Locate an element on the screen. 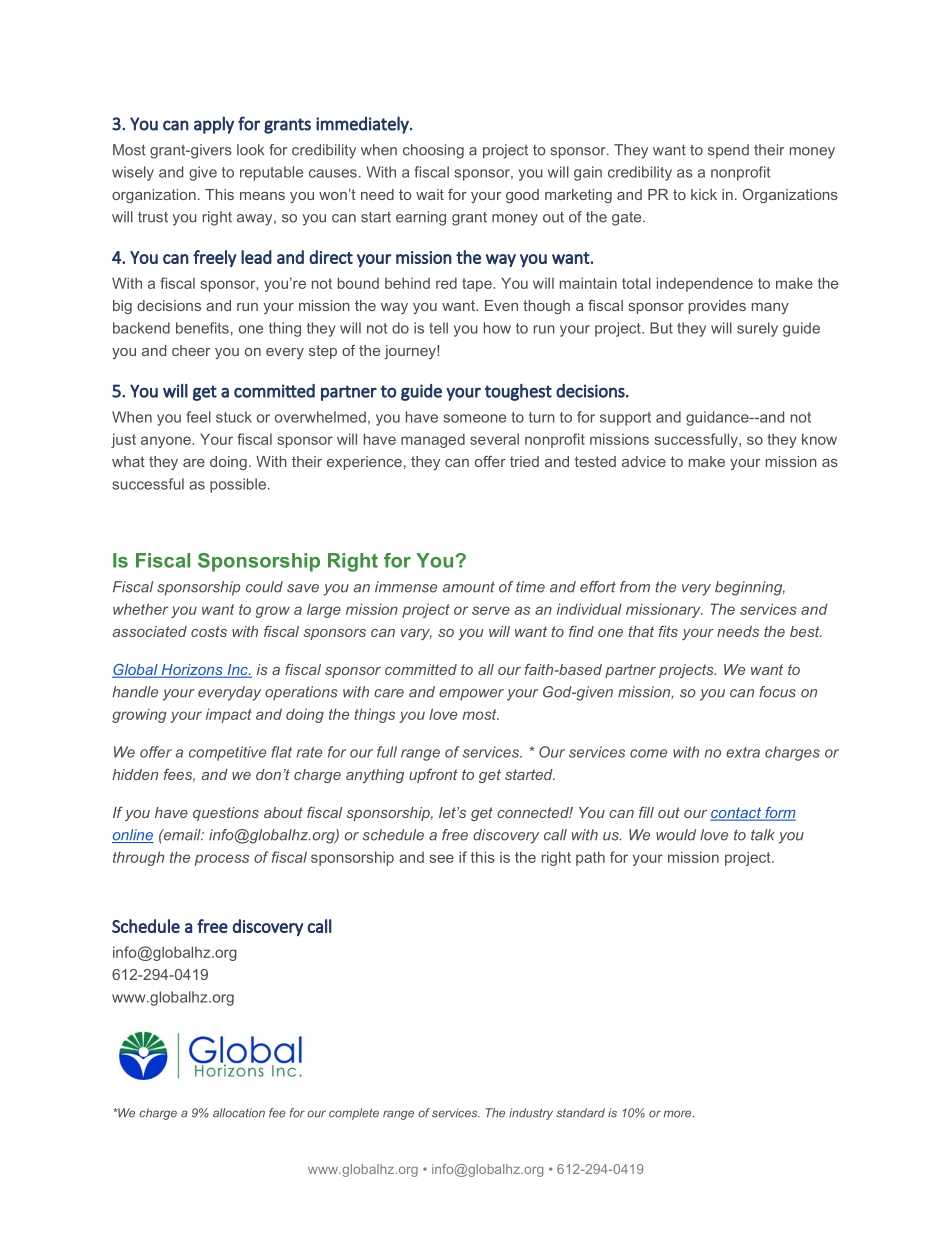 This screenshot has height=1233, width=952. several is located at coordinates (494, 439).
